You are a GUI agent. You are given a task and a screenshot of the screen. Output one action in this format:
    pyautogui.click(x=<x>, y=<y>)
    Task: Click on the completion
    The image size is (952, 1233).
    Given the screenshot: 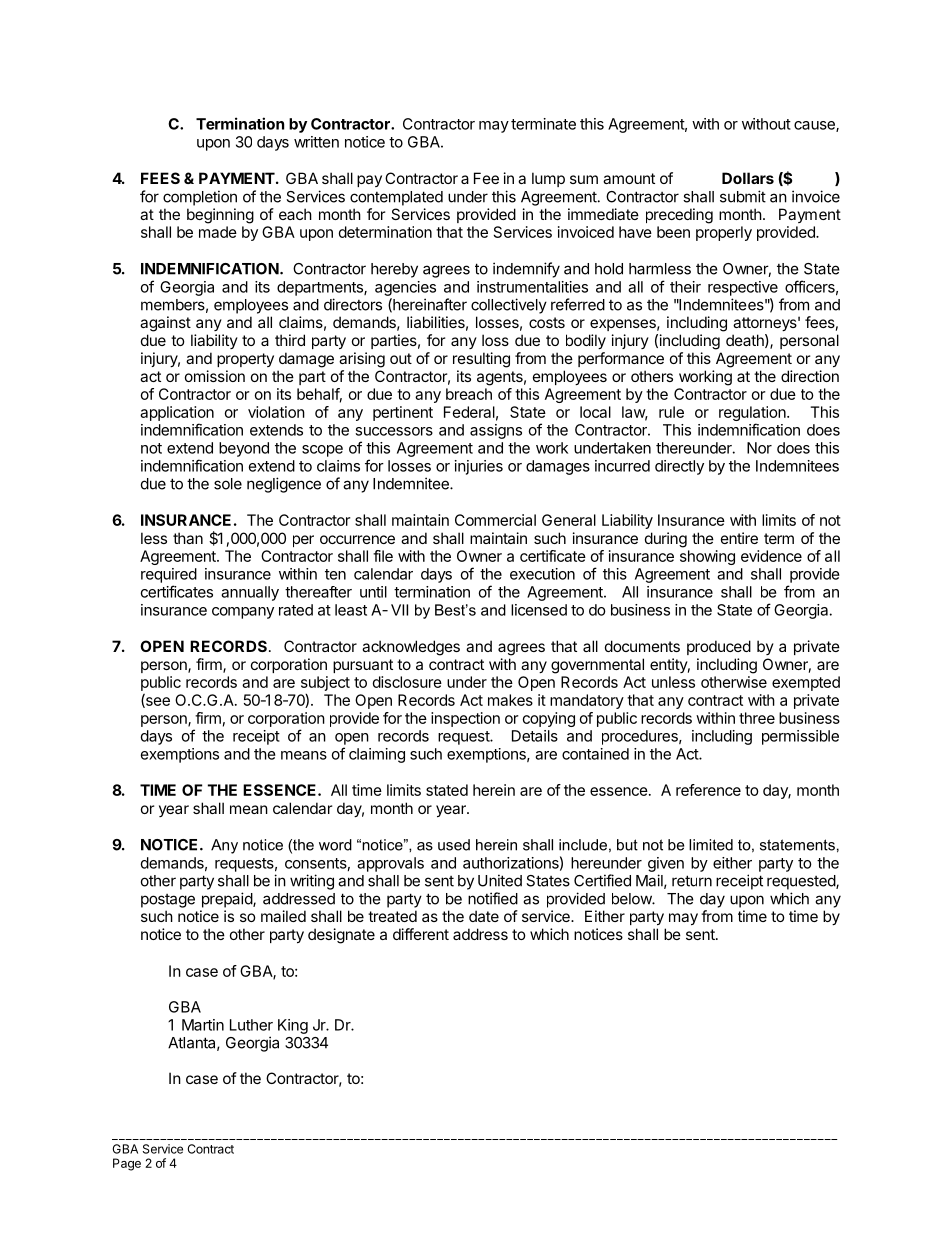 What is the action you would take?
    pyautogui.click(x=200, y=198)
